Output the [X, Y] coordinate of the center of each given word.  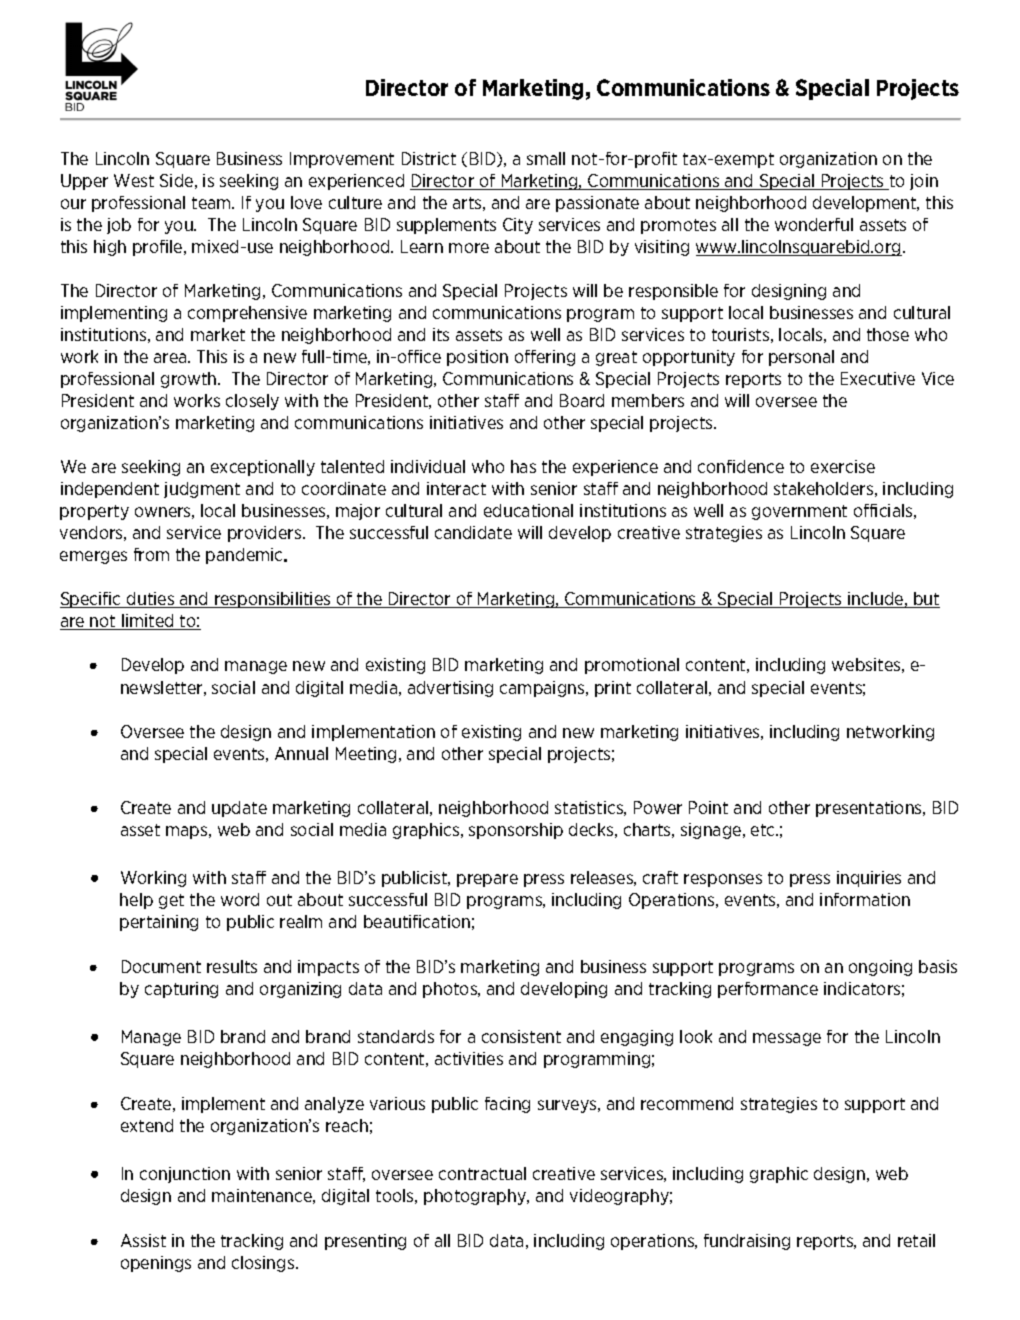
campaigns [543, 689]
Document [161, 966]
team [212, 203]
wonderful [814, 224]
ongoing [880, 968]
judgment [202, 490]
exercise [843, 466]
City [518, 226]
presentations [870, 809]
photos [451, 990]
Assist [143, 1240]
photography [476, 1197]
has [523, 466]
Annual [301, 753]
